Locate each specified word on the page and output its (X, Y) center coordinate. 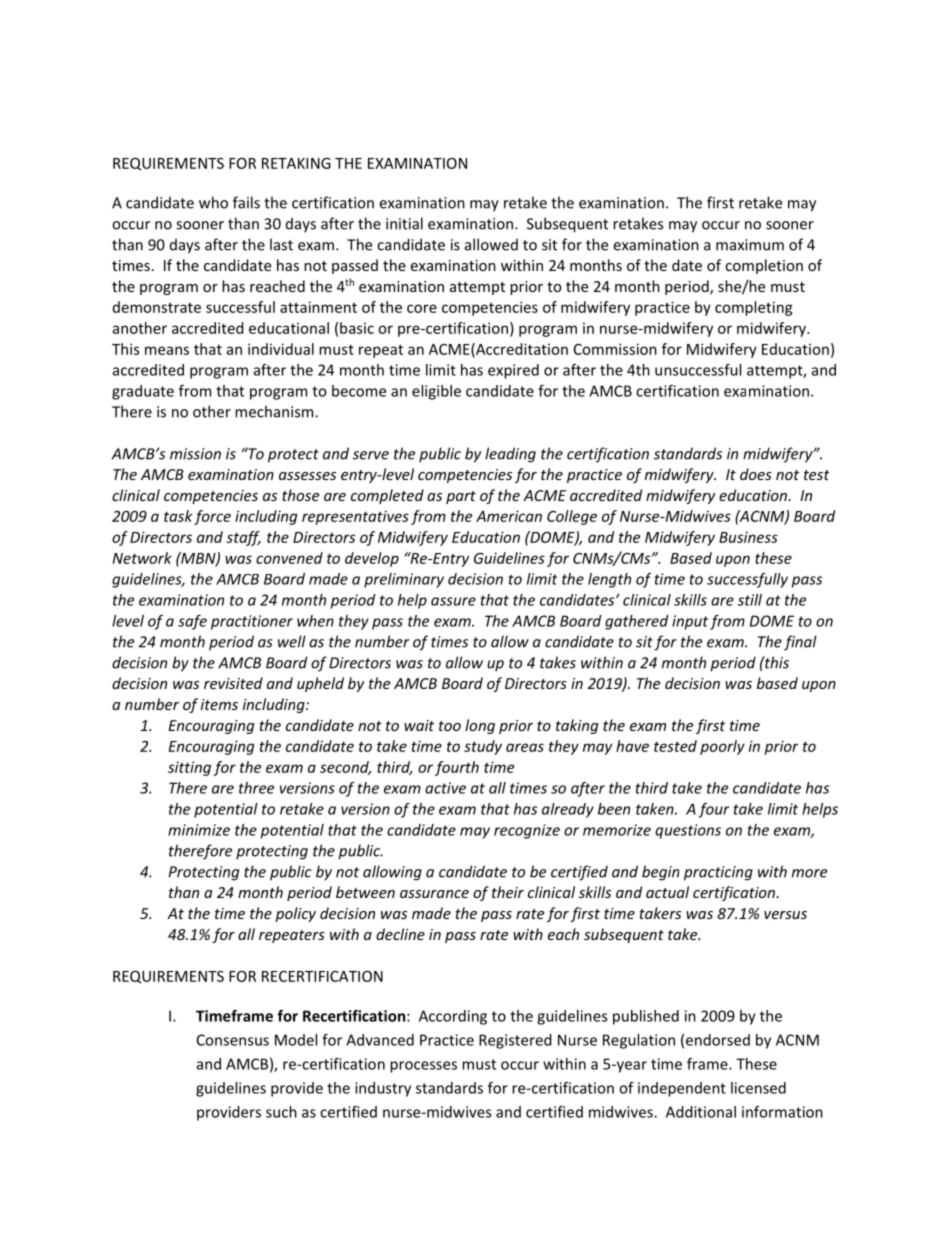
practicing (718, 873)
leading (510, 455)
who (213, 202)
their (508, 892)
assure (453, 601)
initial (404, 223)
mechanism (275, 411)
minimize (199, 830)
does (756, 474)
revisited (233, 683)
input (690, 622)
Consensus (233, 1040)
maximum (750, 245)
